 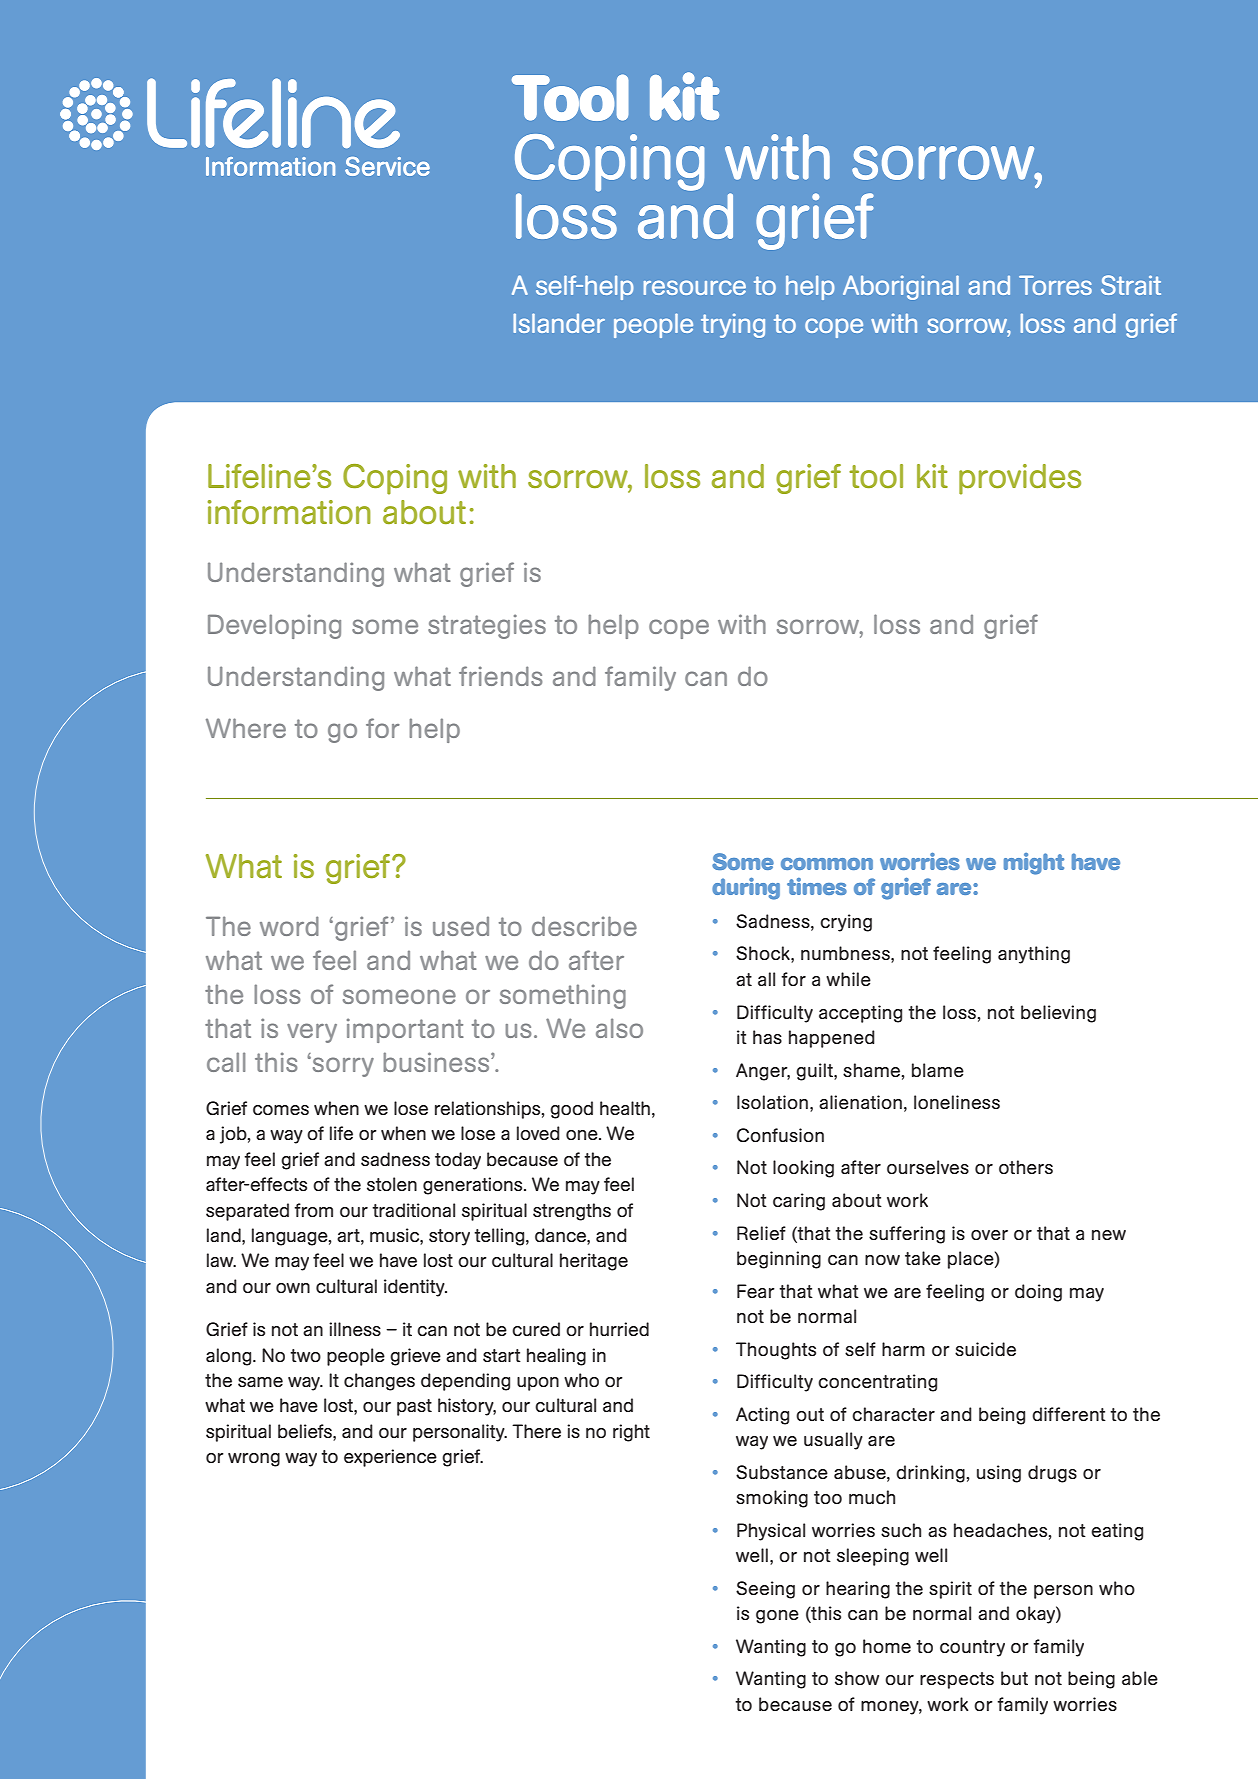 What do you see at coordinates (1038, 1293) in the image?
I see `doing` at bounding box center [1038, 1293].
